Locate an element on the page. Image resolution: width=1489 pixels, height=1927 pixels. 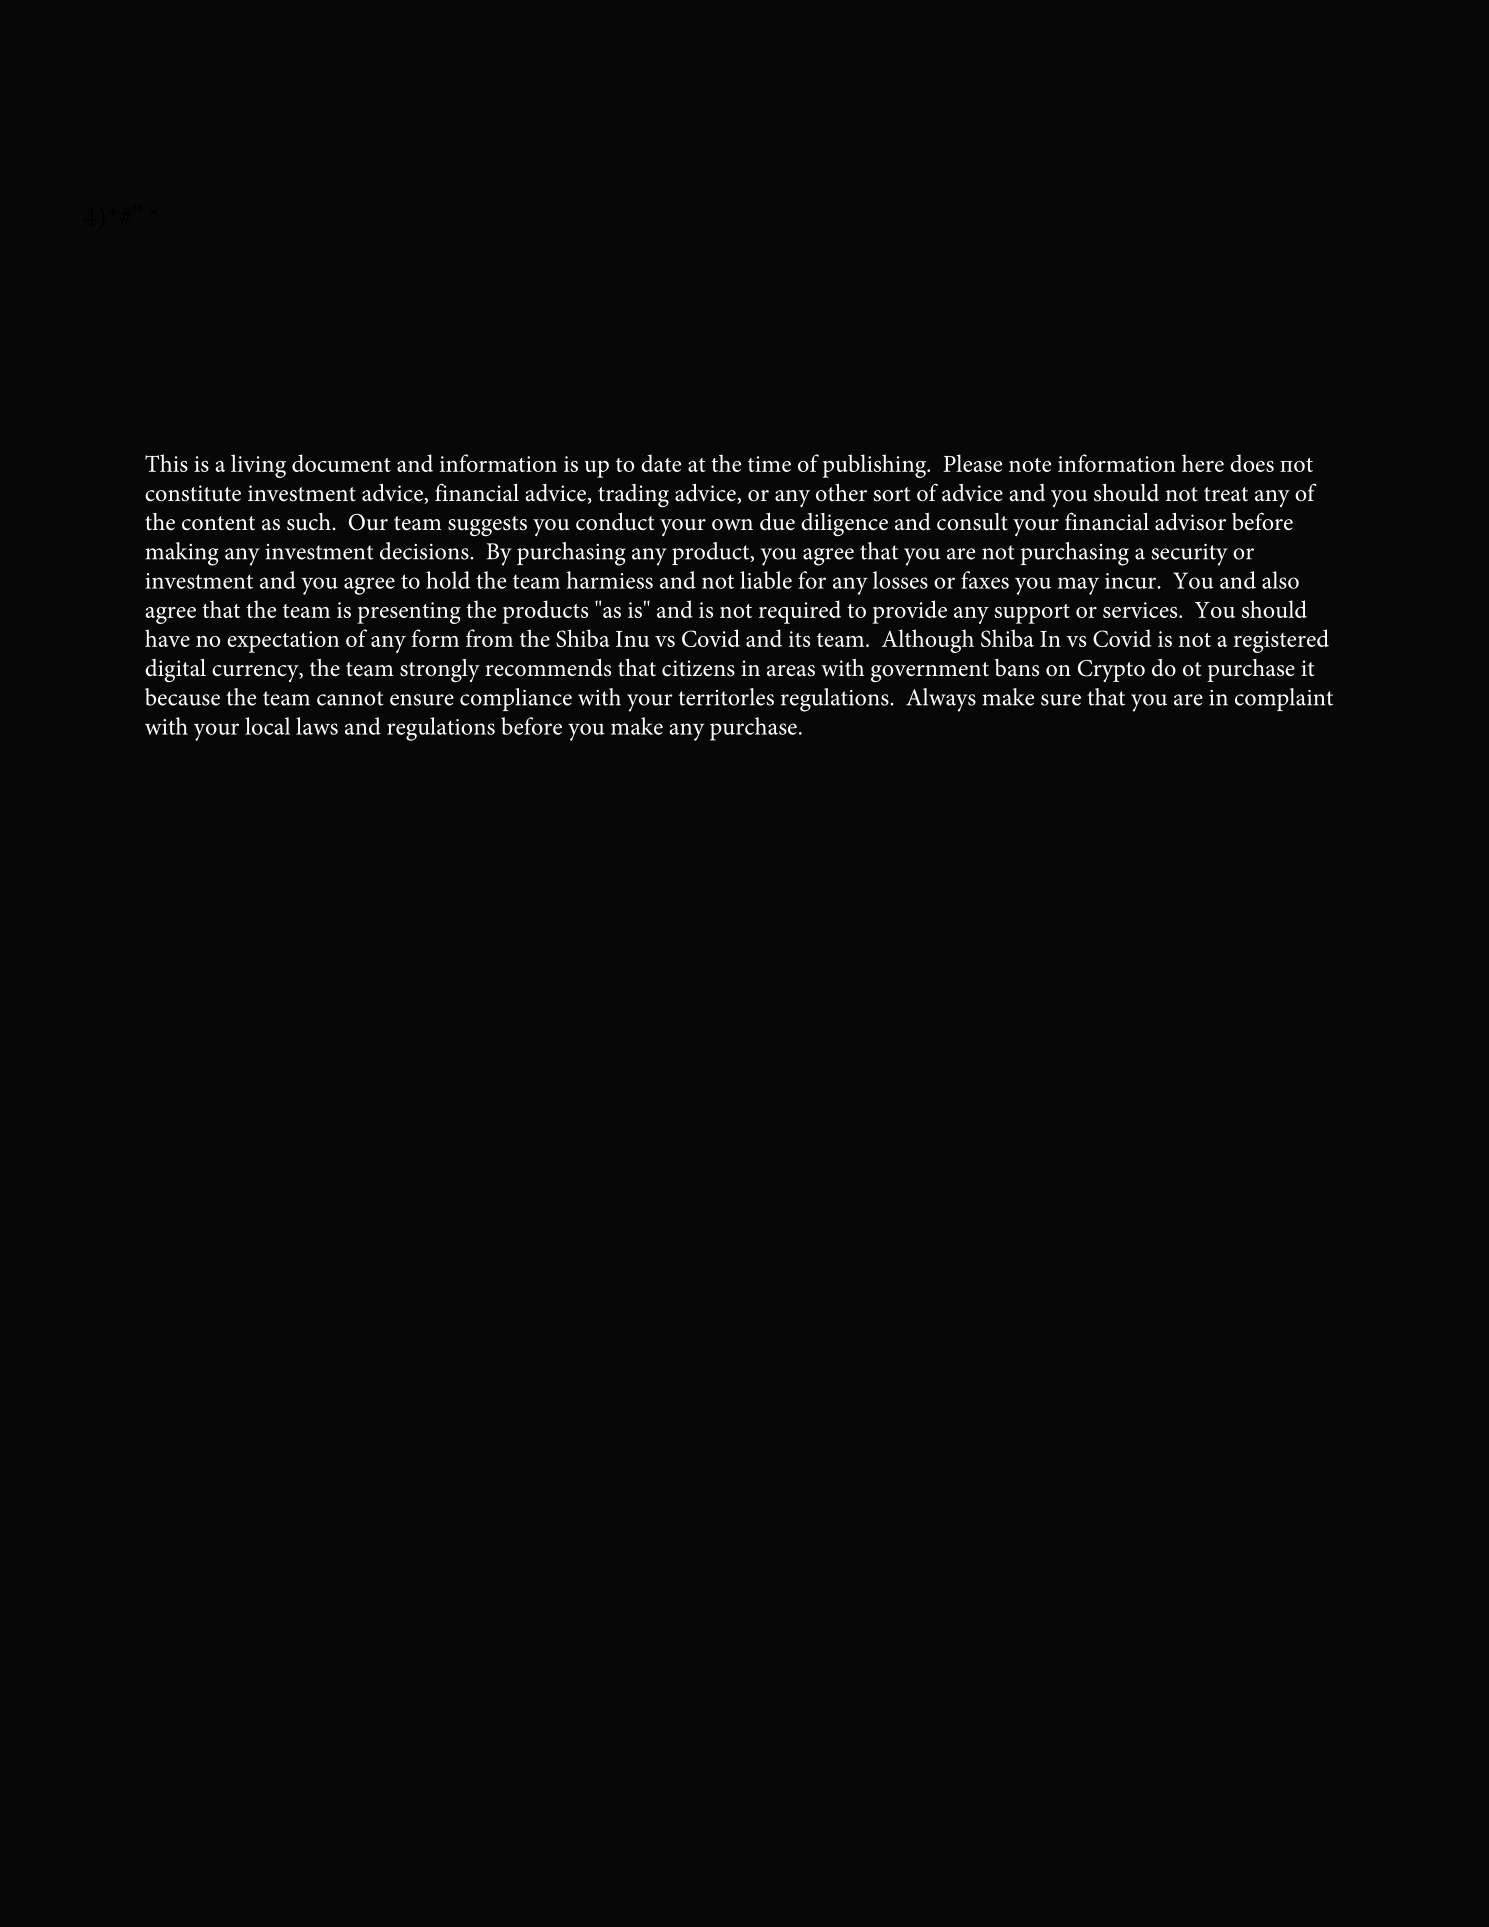
compliance is located at coordinates (516, 699).
